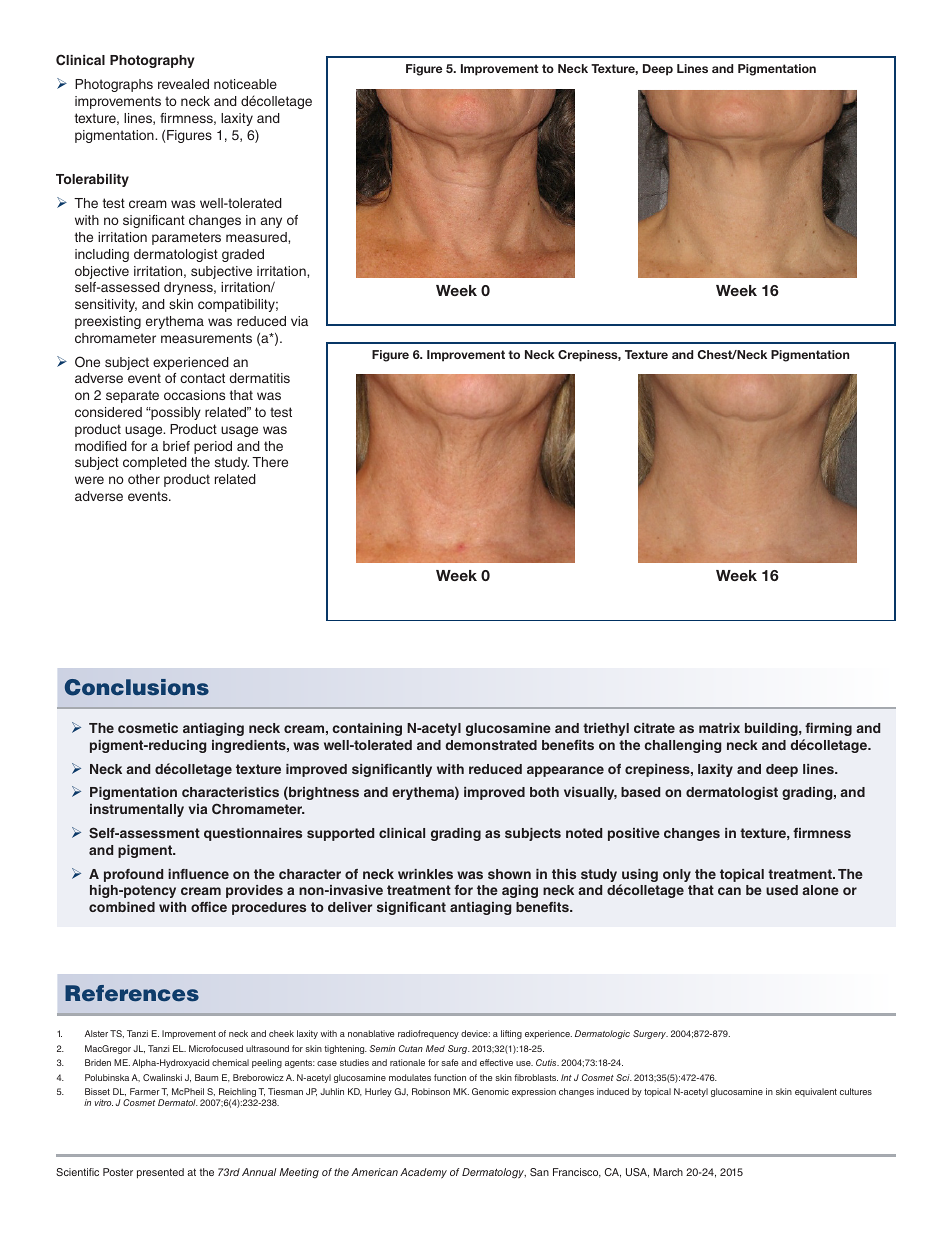 This image has height=1233, width=952. Describe the element at coordinates (816, 1092) in the image. I see `equivalent` at that location.
